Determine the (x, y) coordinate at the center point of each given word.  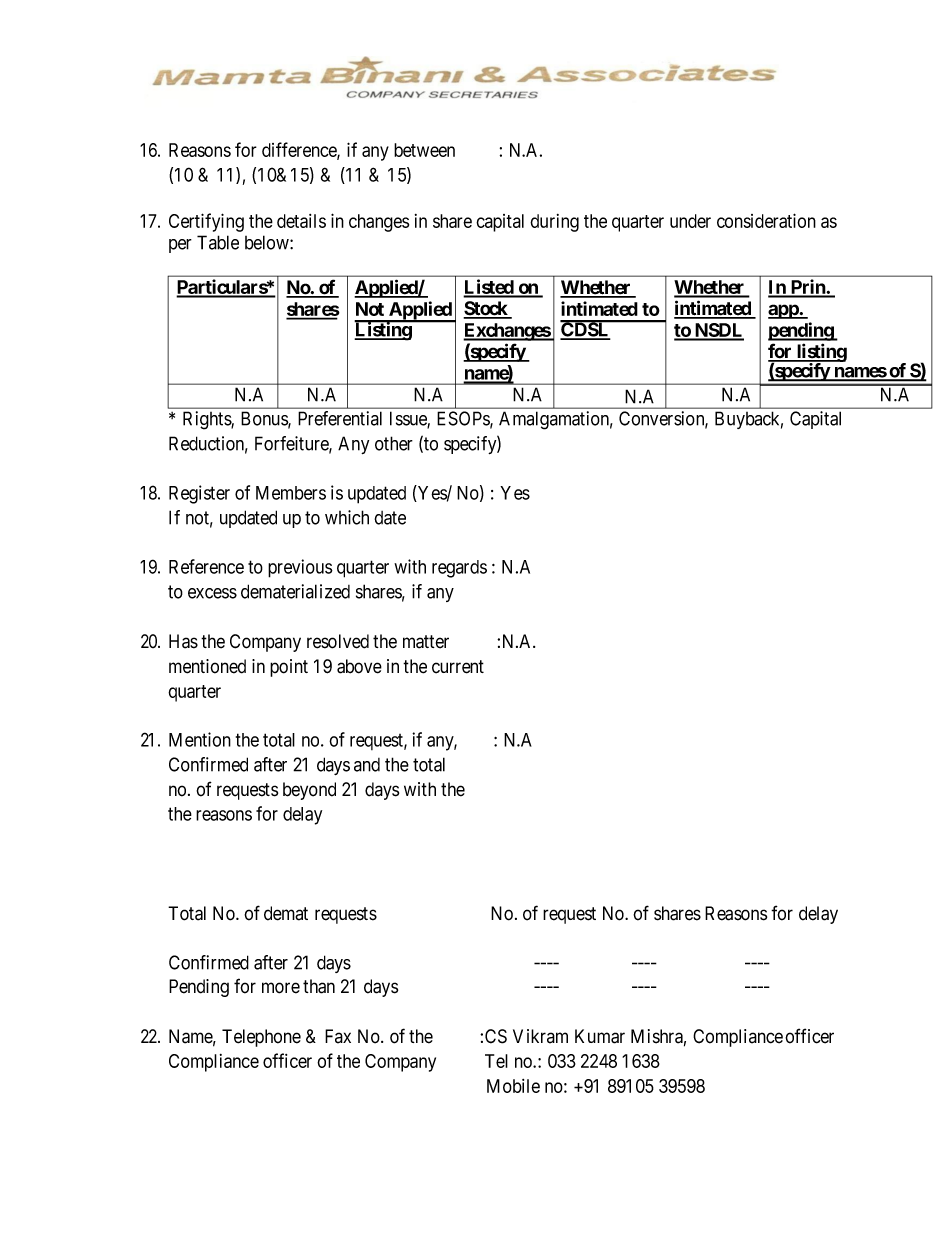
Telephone (261, 1038)
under (690, 221)
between (424, 150)
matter (426, 642)
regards (459, 569)
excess (212, 593)
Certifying (206, 222)
